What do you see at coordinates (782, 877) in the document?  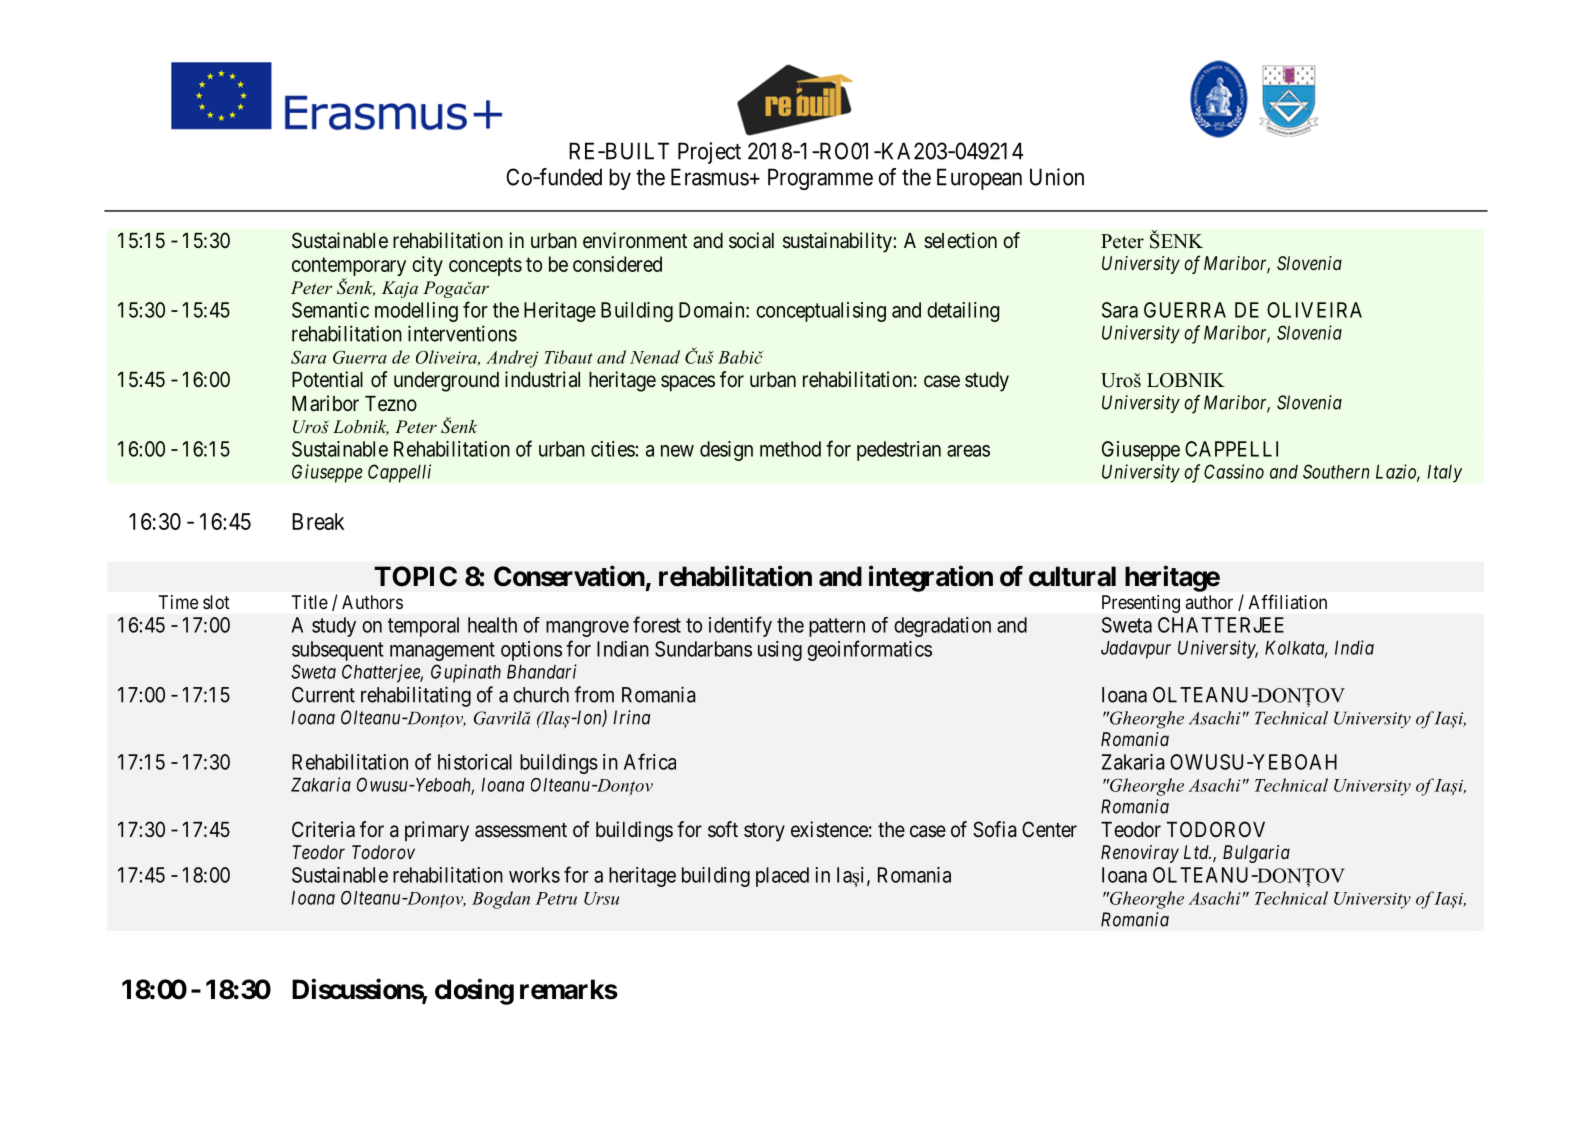 I see `placed` at bounding box center [782, 877].
